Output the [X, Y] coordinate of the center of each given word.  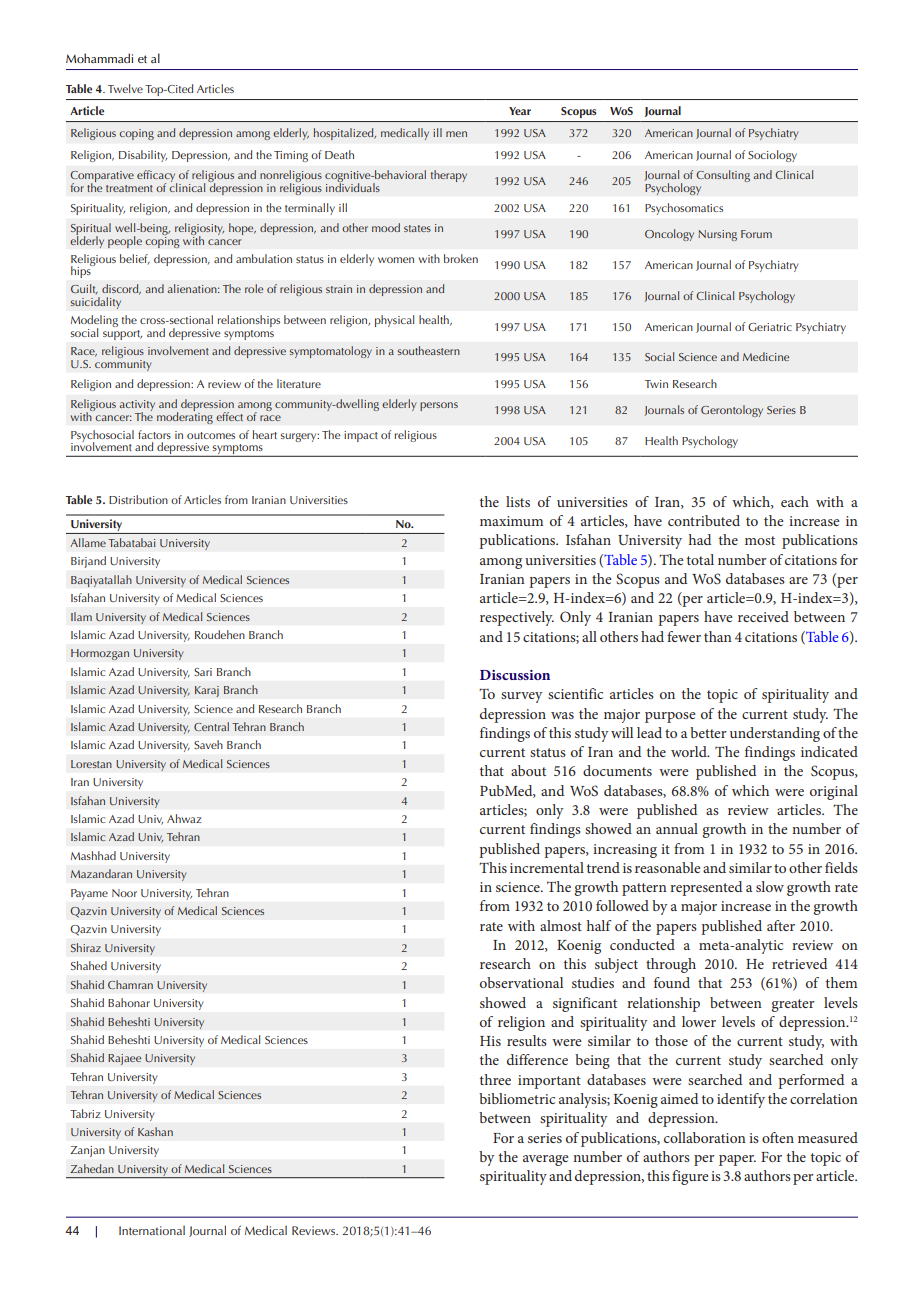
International [152, 1230]
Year [520, 111]
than [718, 636]
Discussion [515, 675]
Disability [143, 156]
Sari [203, 672]
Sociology [772, 156]
